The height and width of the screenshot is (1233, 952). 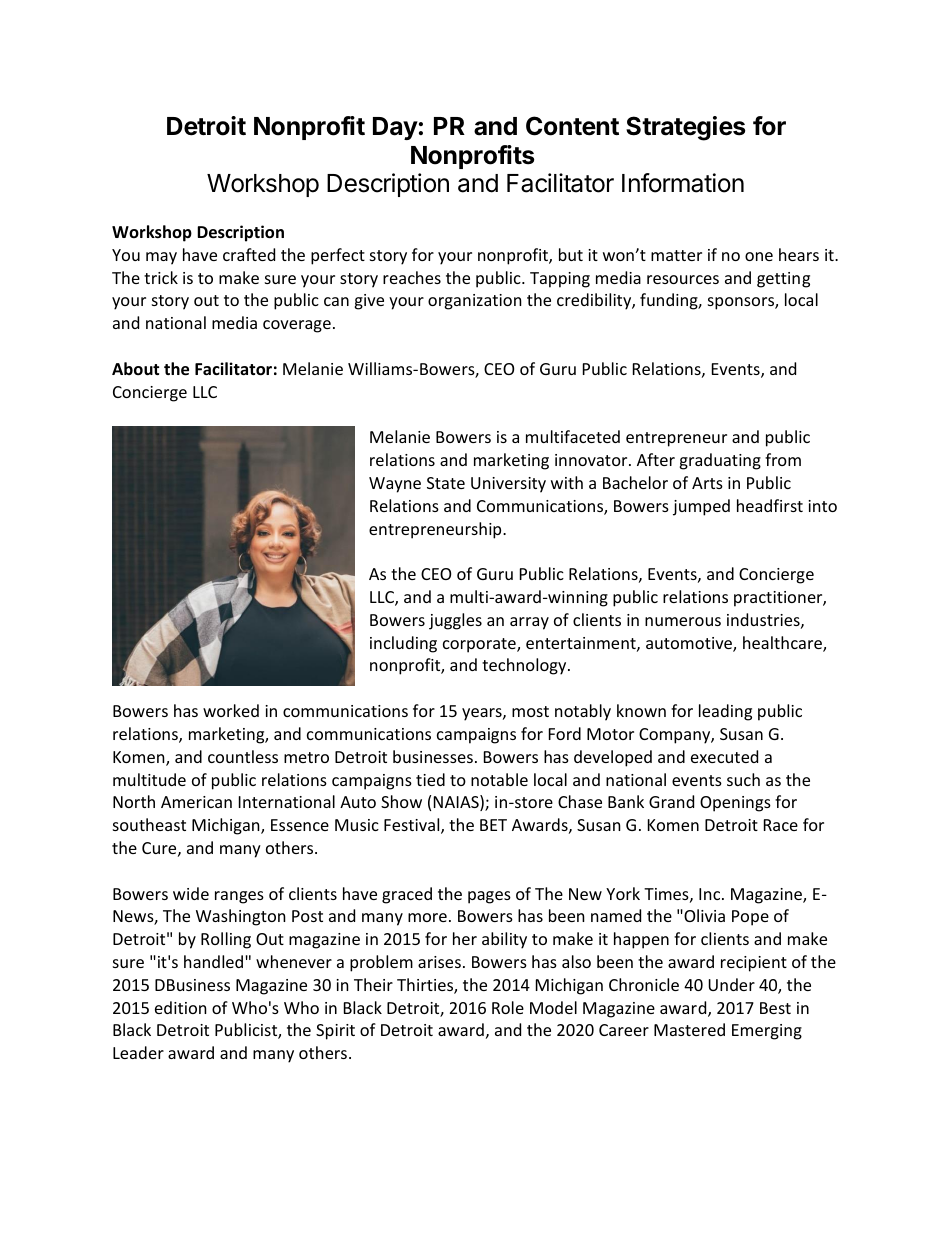 I want to click on worked, so click(x=231, y=710).
